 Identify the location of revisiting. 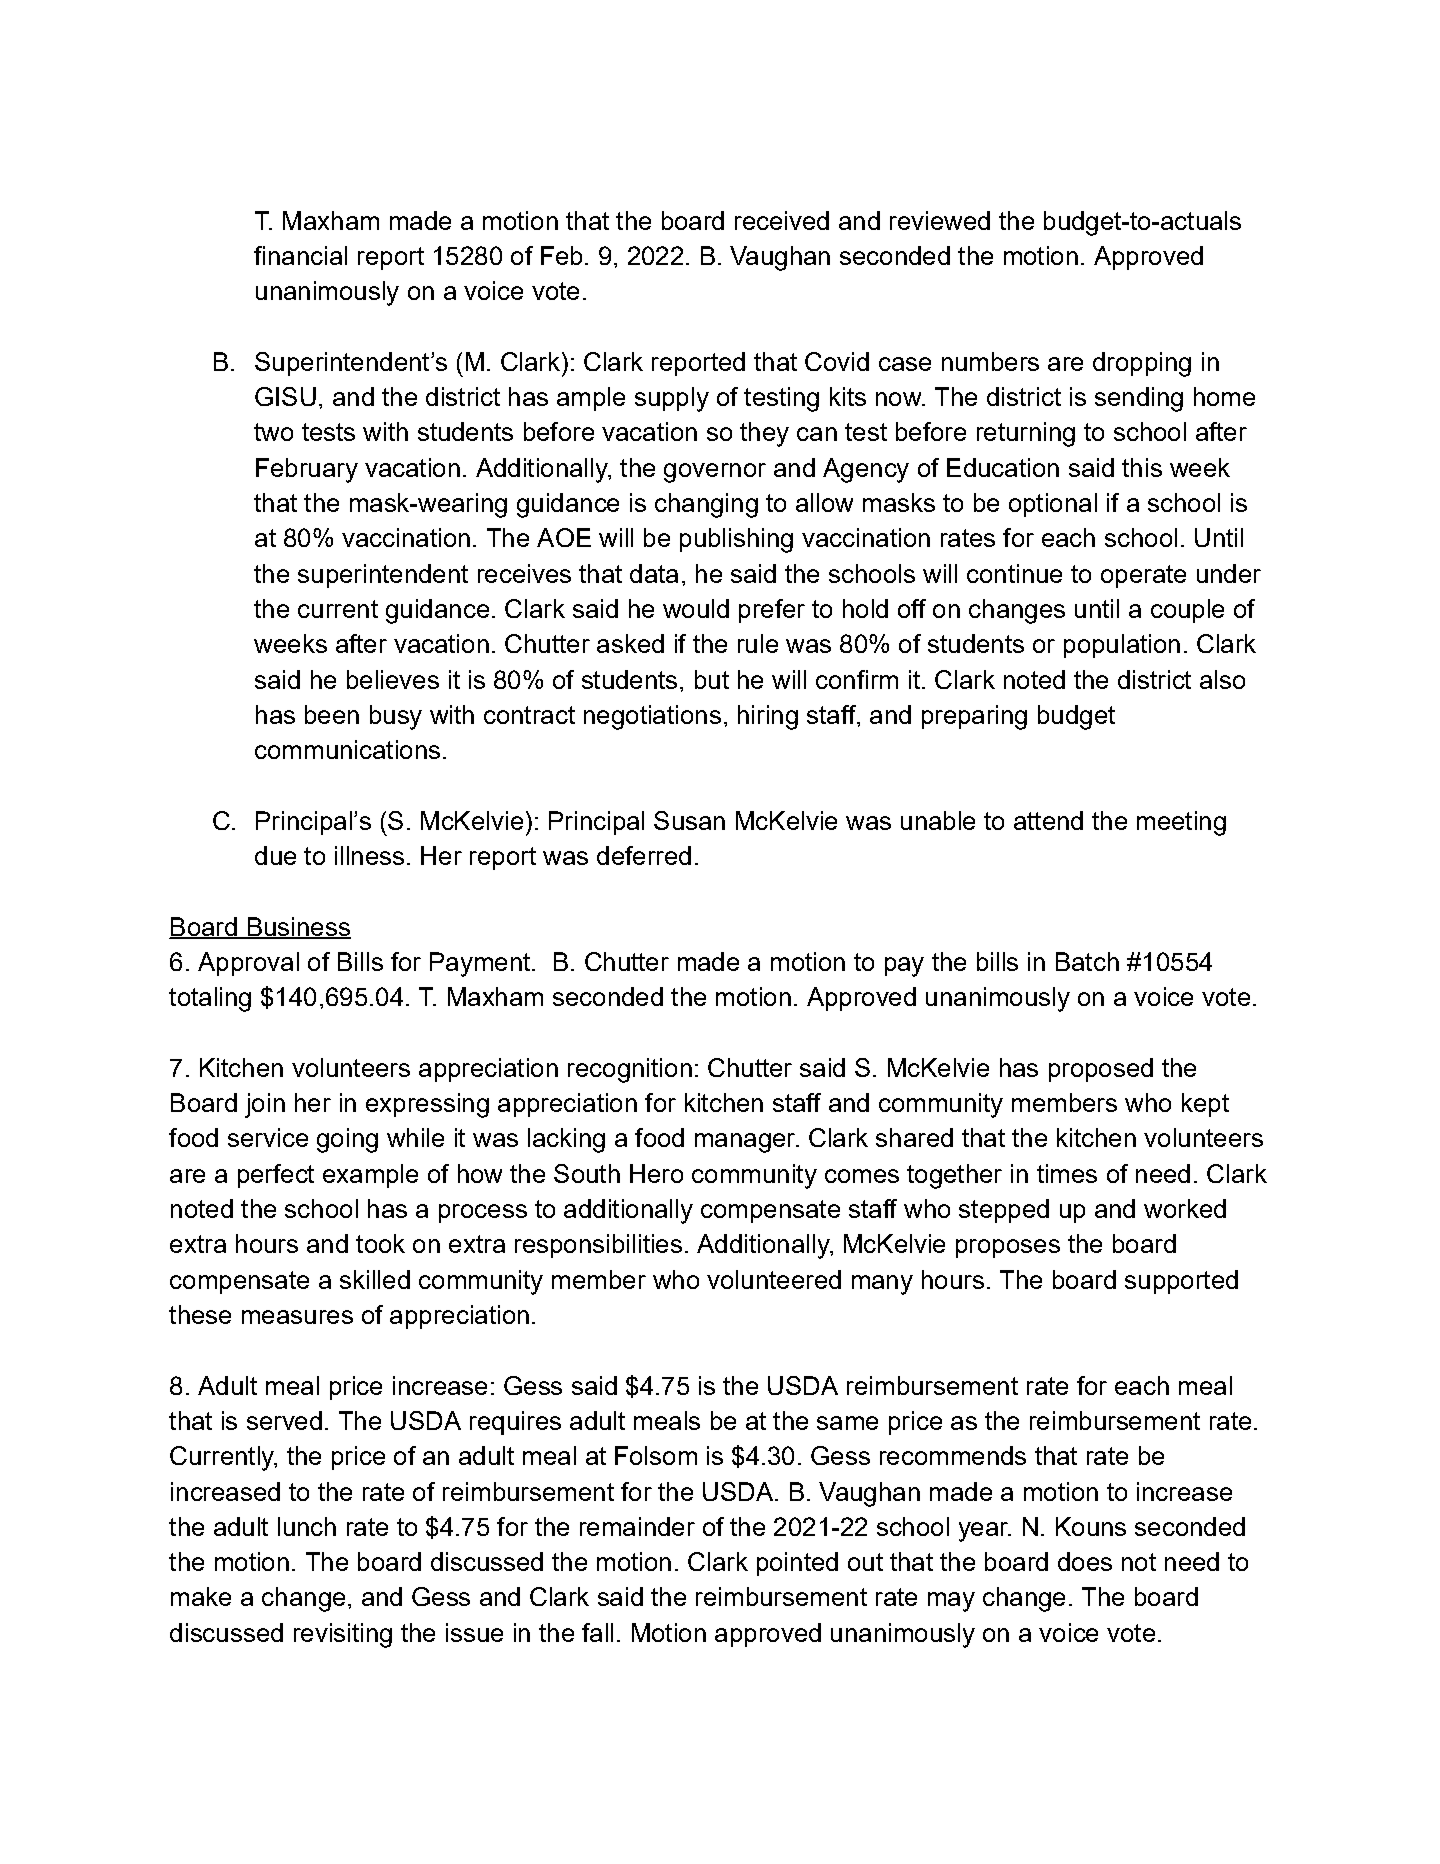
(343, 1635).
